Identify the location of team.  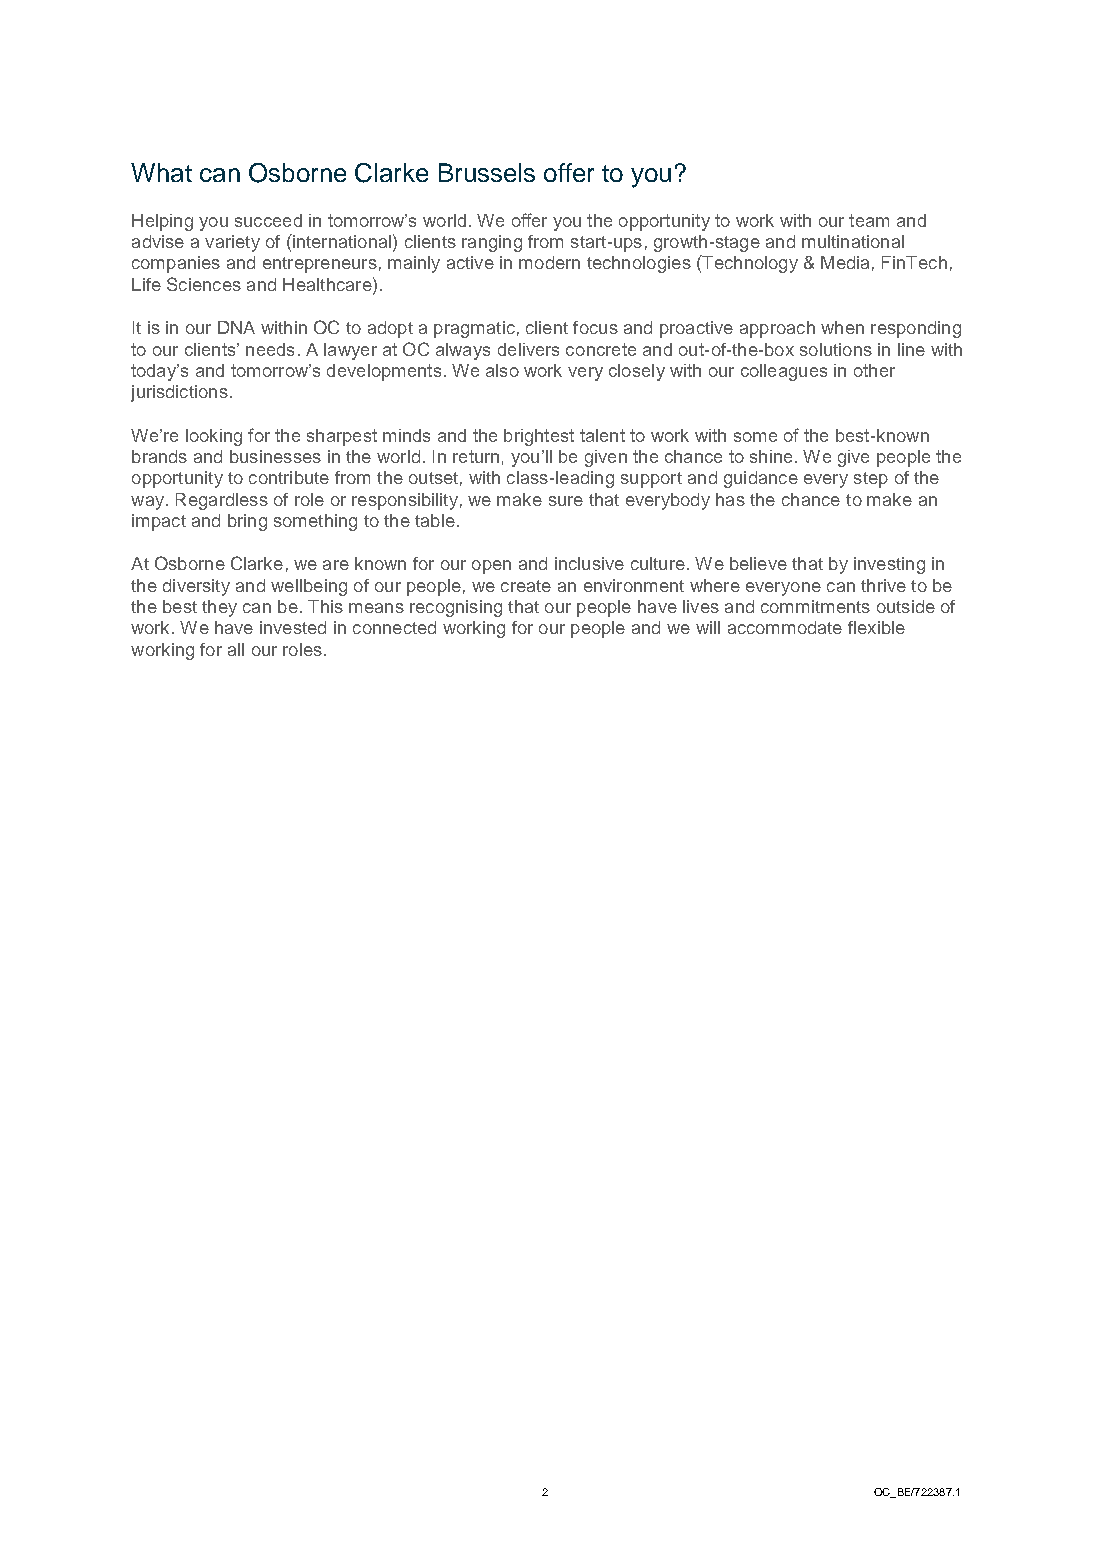
(869, 220).
